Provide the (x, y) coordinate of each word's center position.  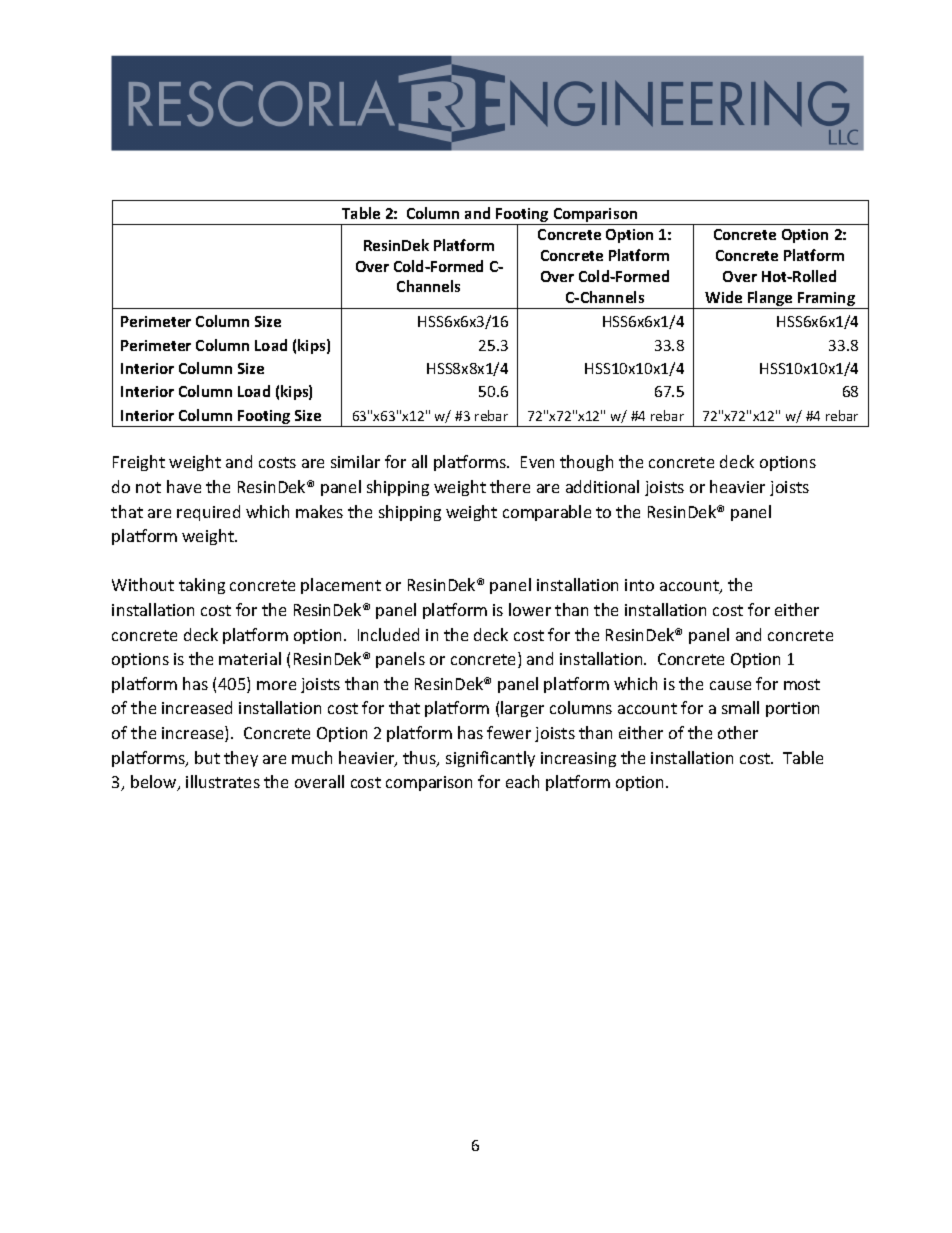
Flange (770, 300)
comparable (547, 513)
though (586, 463)
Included (388, 634)
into (639, 585)
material (250, 658)
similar (355, 461)
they (241, 759)
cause (730, 685)
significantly (490, 759)
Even (537, 462)
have (184, 486)
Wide (723, 297)
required (208, 513)
